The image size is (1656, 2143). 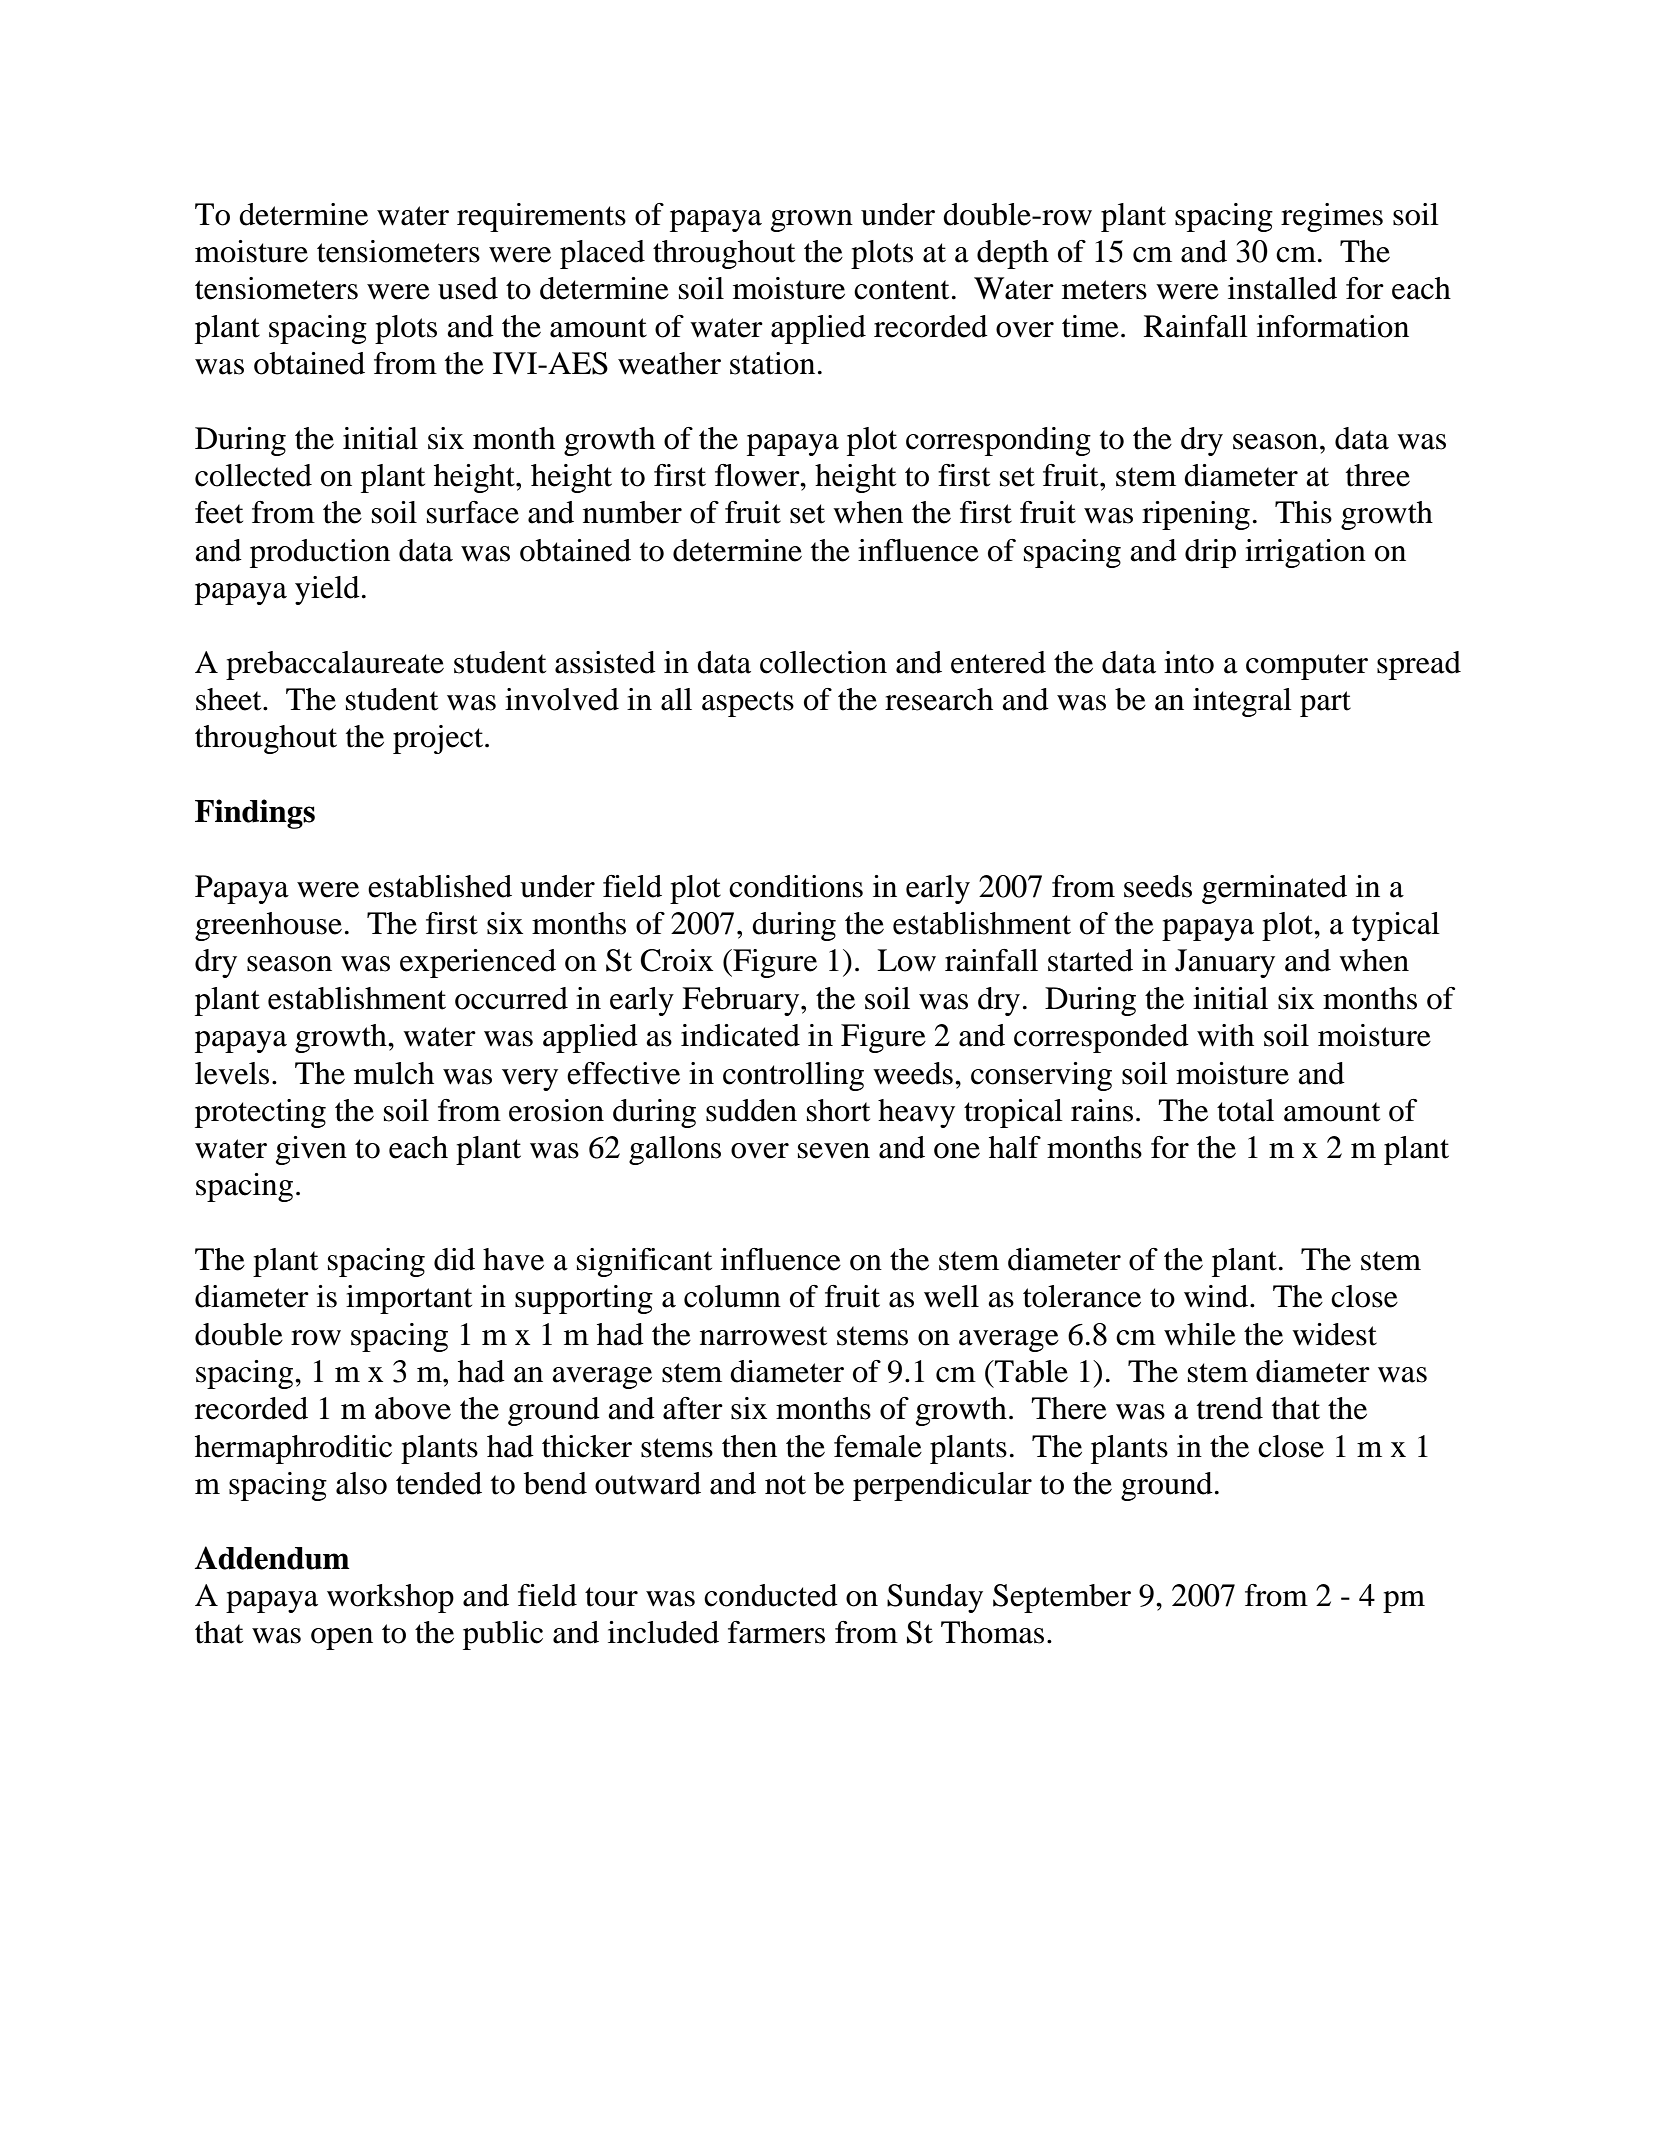 I want to click on September, so click(x=1062, y=1598).
